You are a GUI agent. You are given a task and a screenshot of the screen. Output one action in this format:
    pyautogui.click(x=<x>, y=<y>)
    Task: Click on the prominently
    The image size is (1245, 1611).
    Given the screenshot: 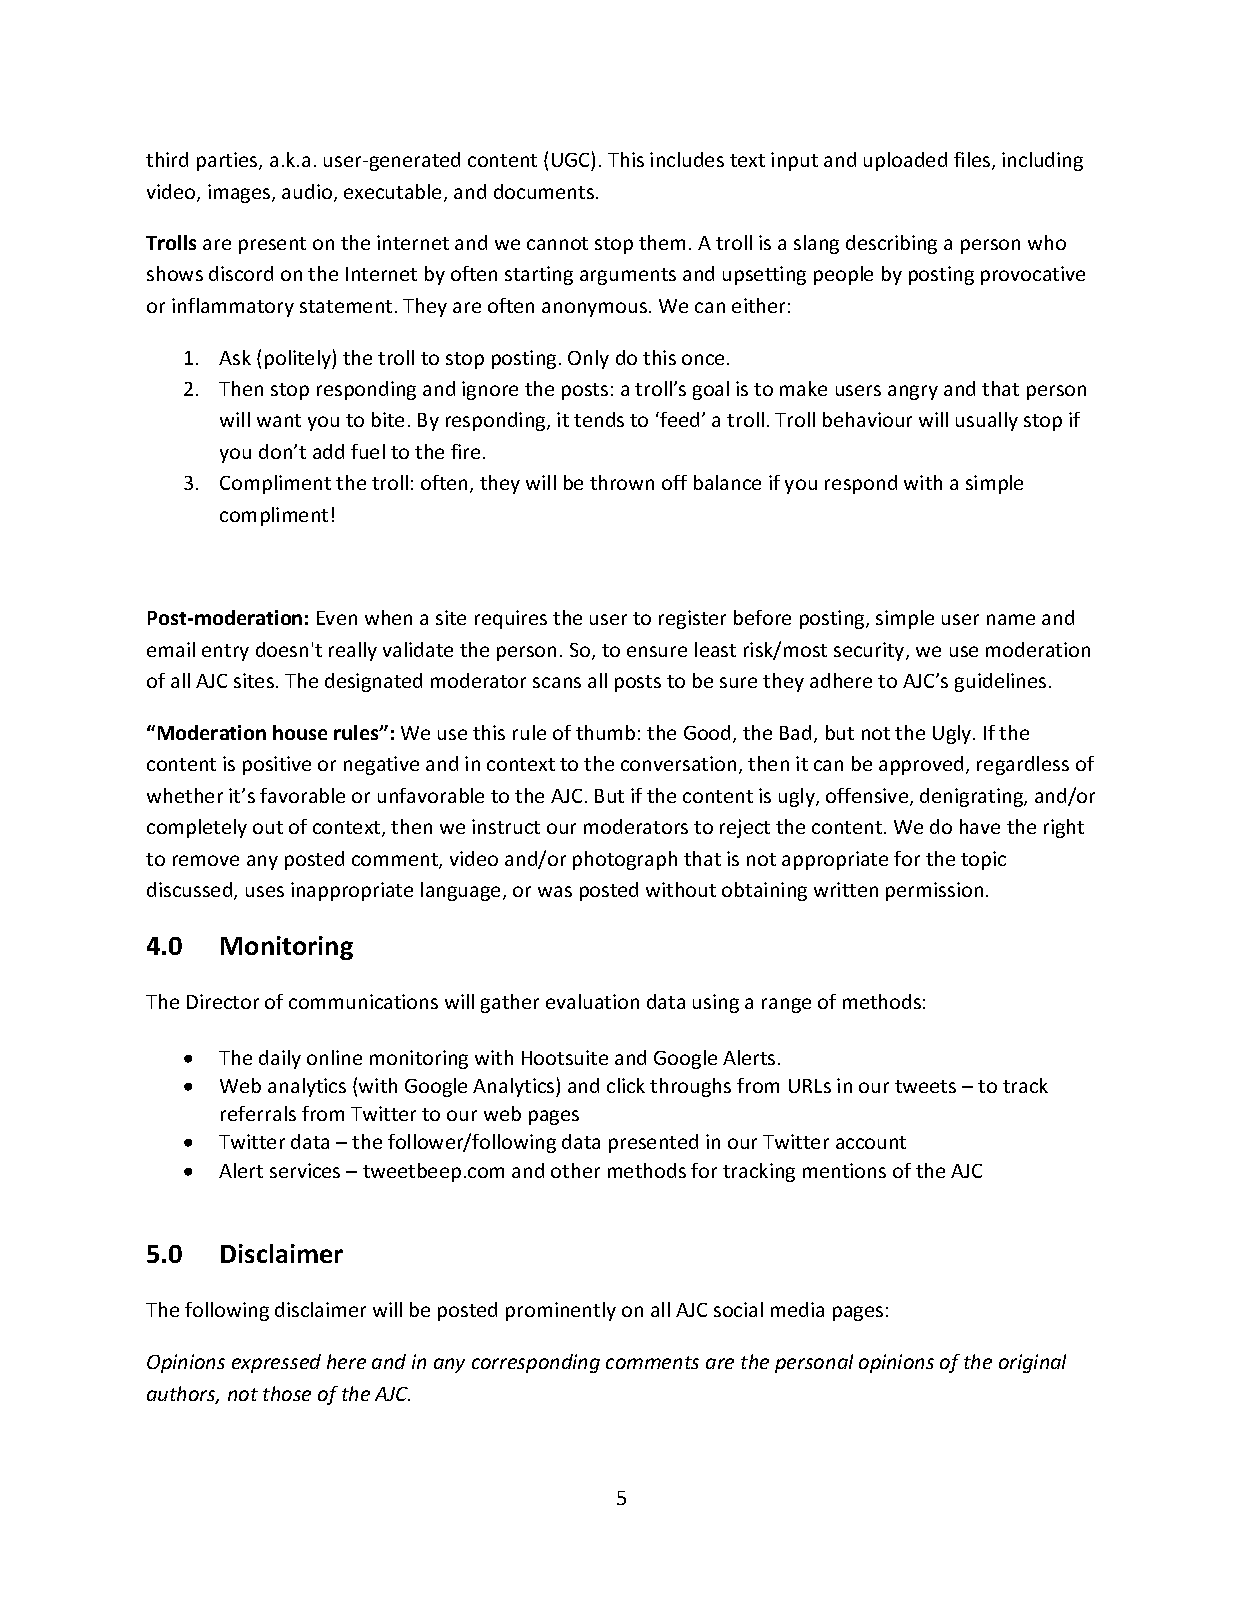 What is the action you would take?
    pyautogui.click(x=561, y=1311)
